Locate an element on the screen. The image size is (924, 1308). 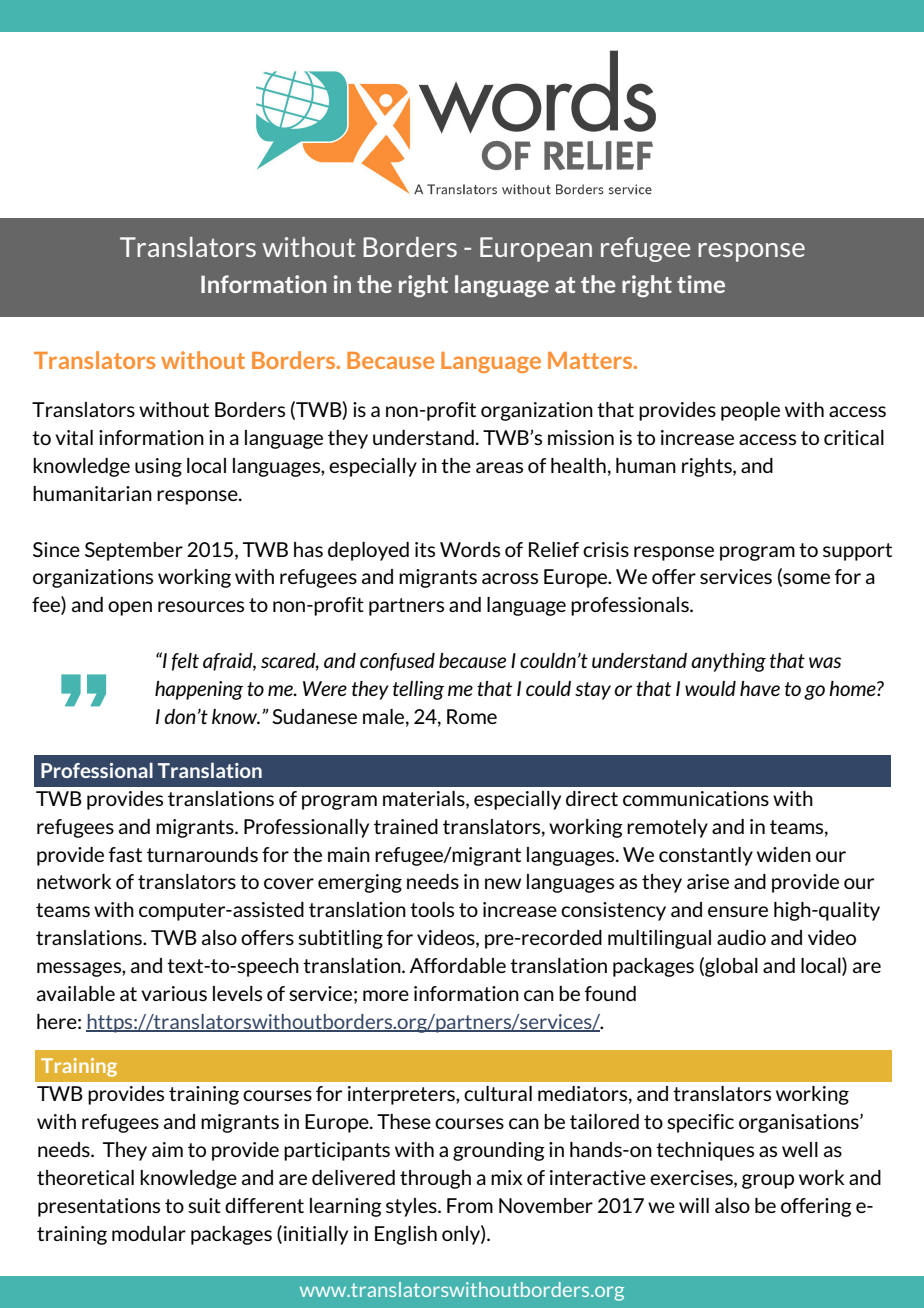
Matters is located at coordinates (591, 360).
